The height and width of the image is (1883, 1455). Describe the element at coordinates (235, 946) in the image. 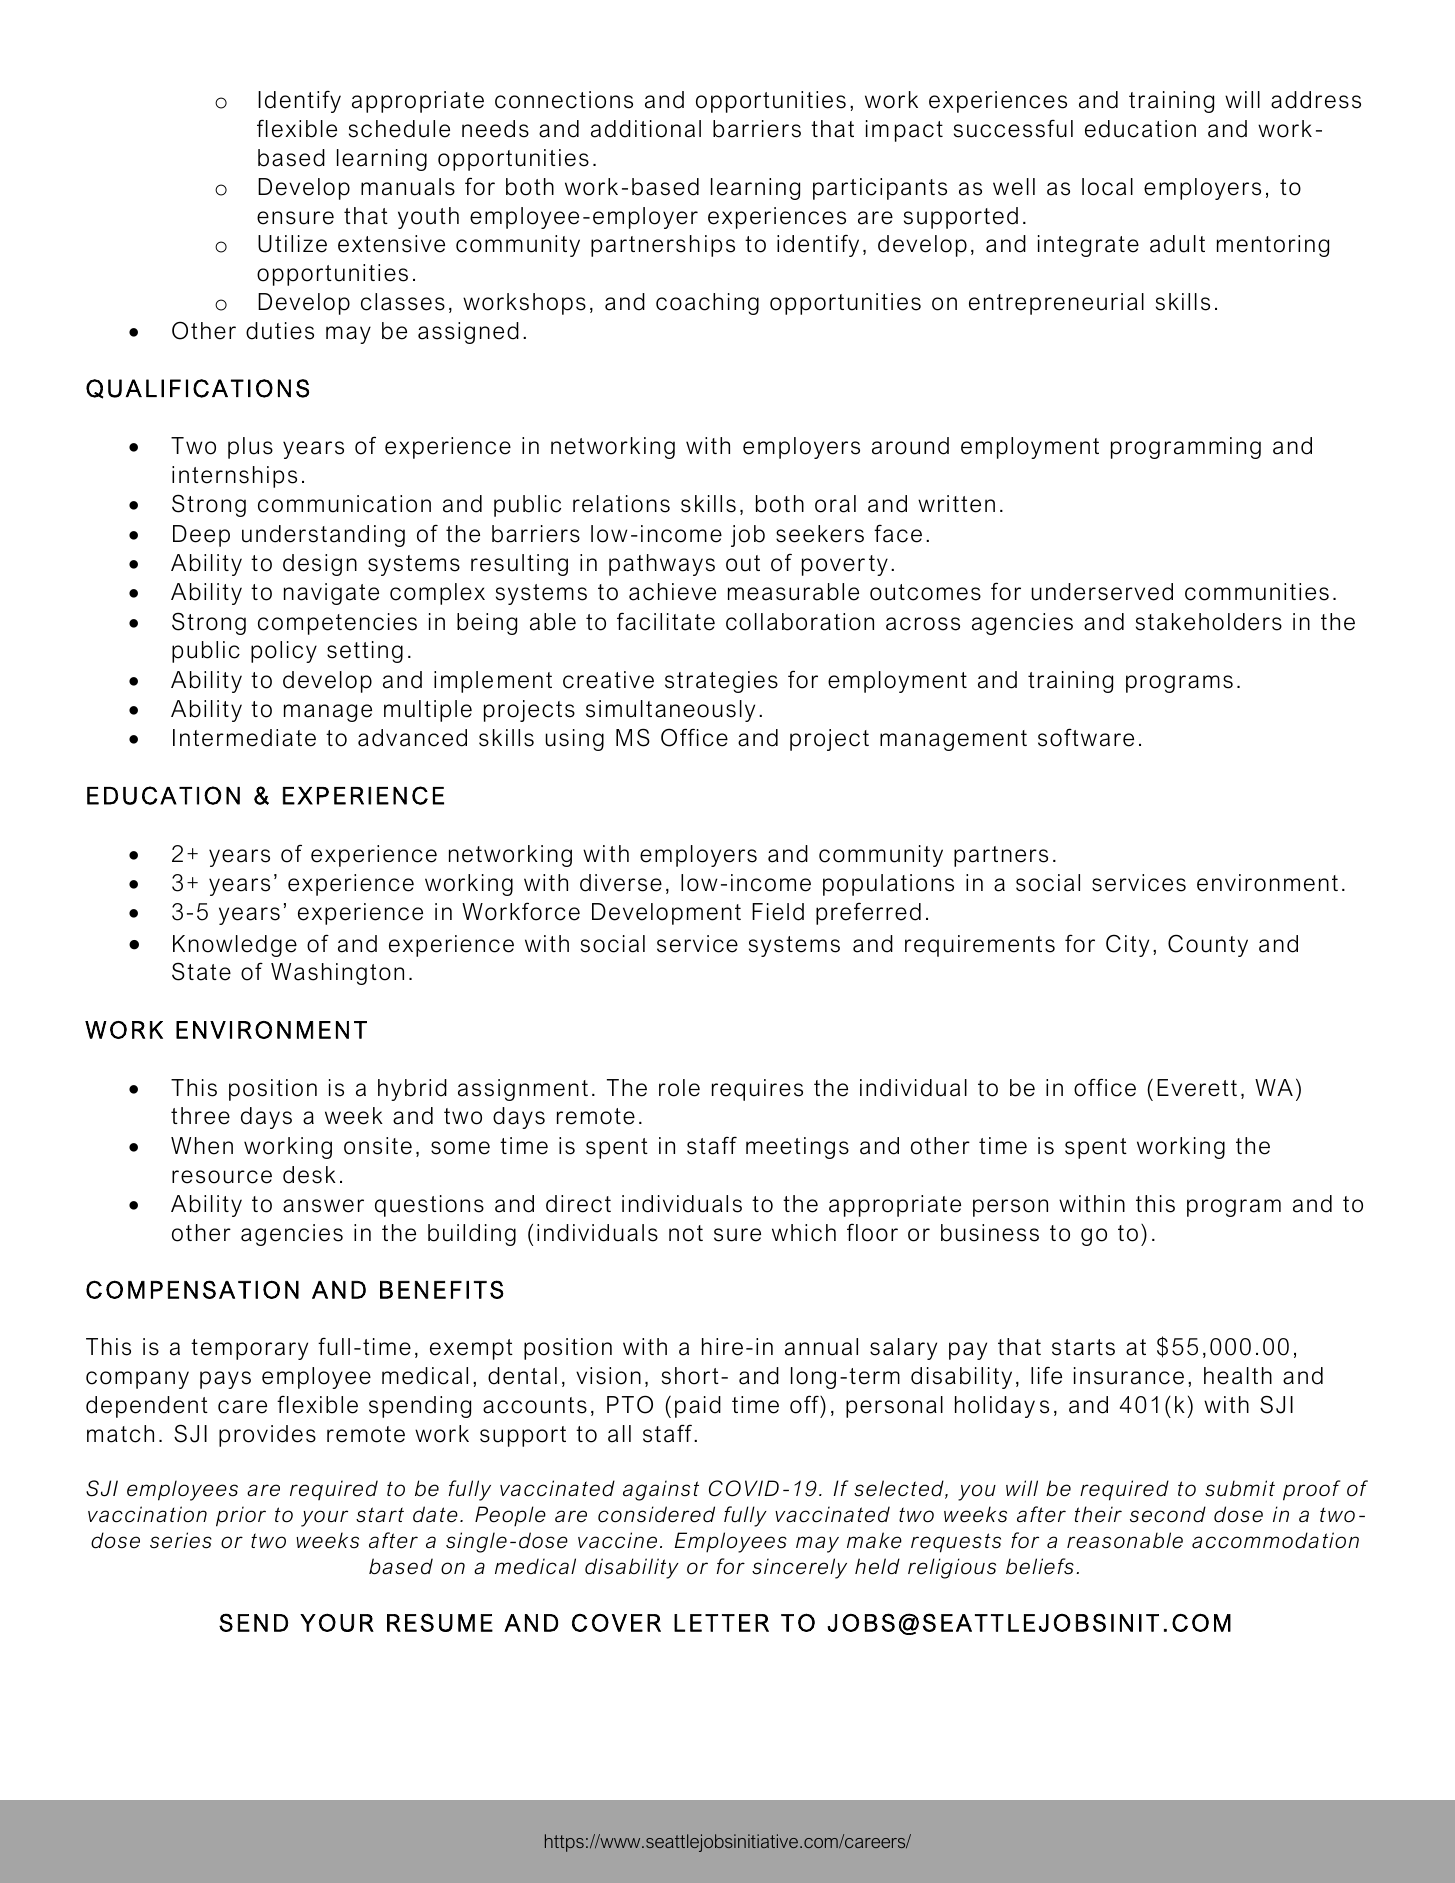

I see `Knowledge` at that location.
